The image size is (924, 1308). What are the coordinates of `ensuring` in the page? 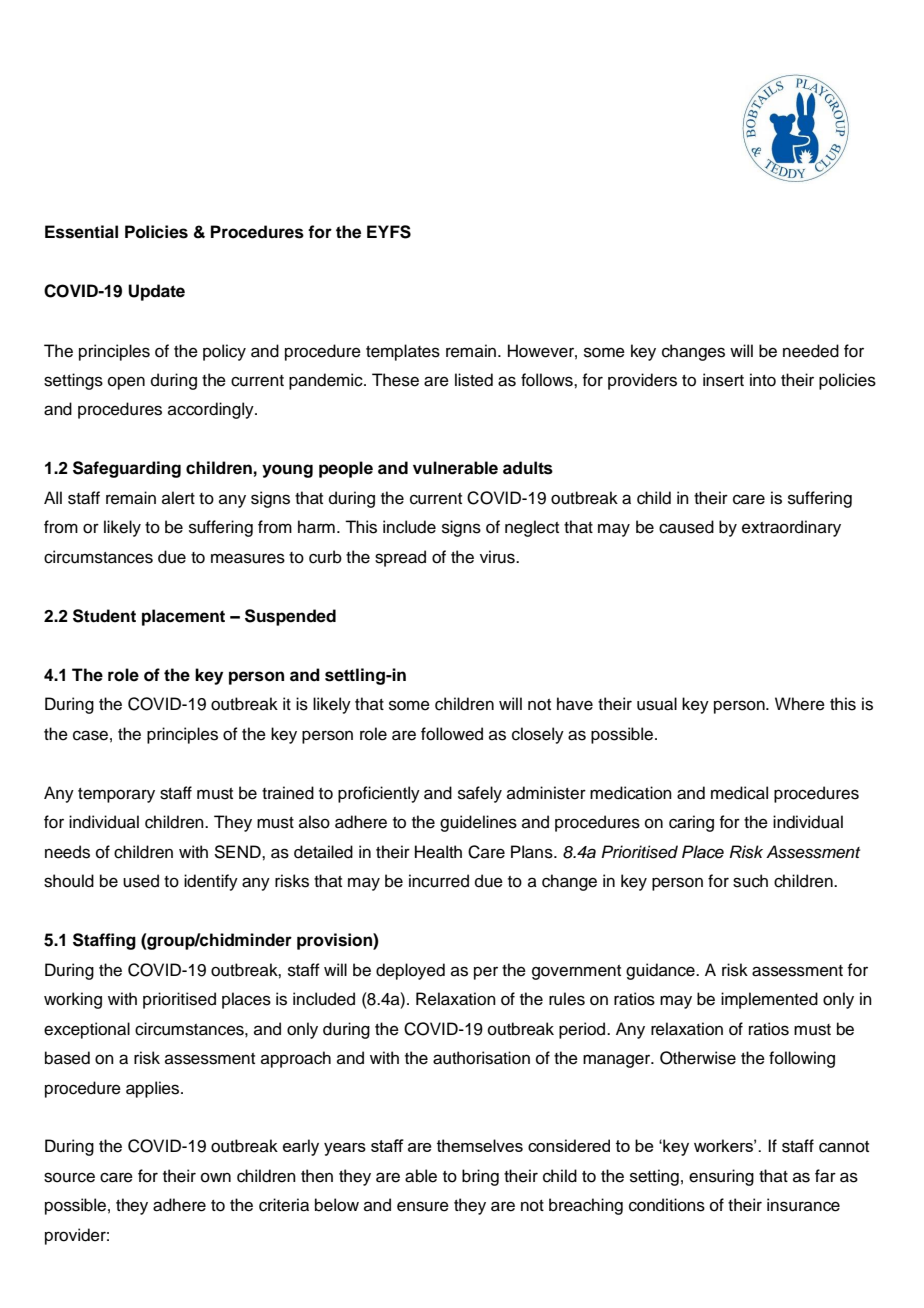 It's located at (721, 1177).
